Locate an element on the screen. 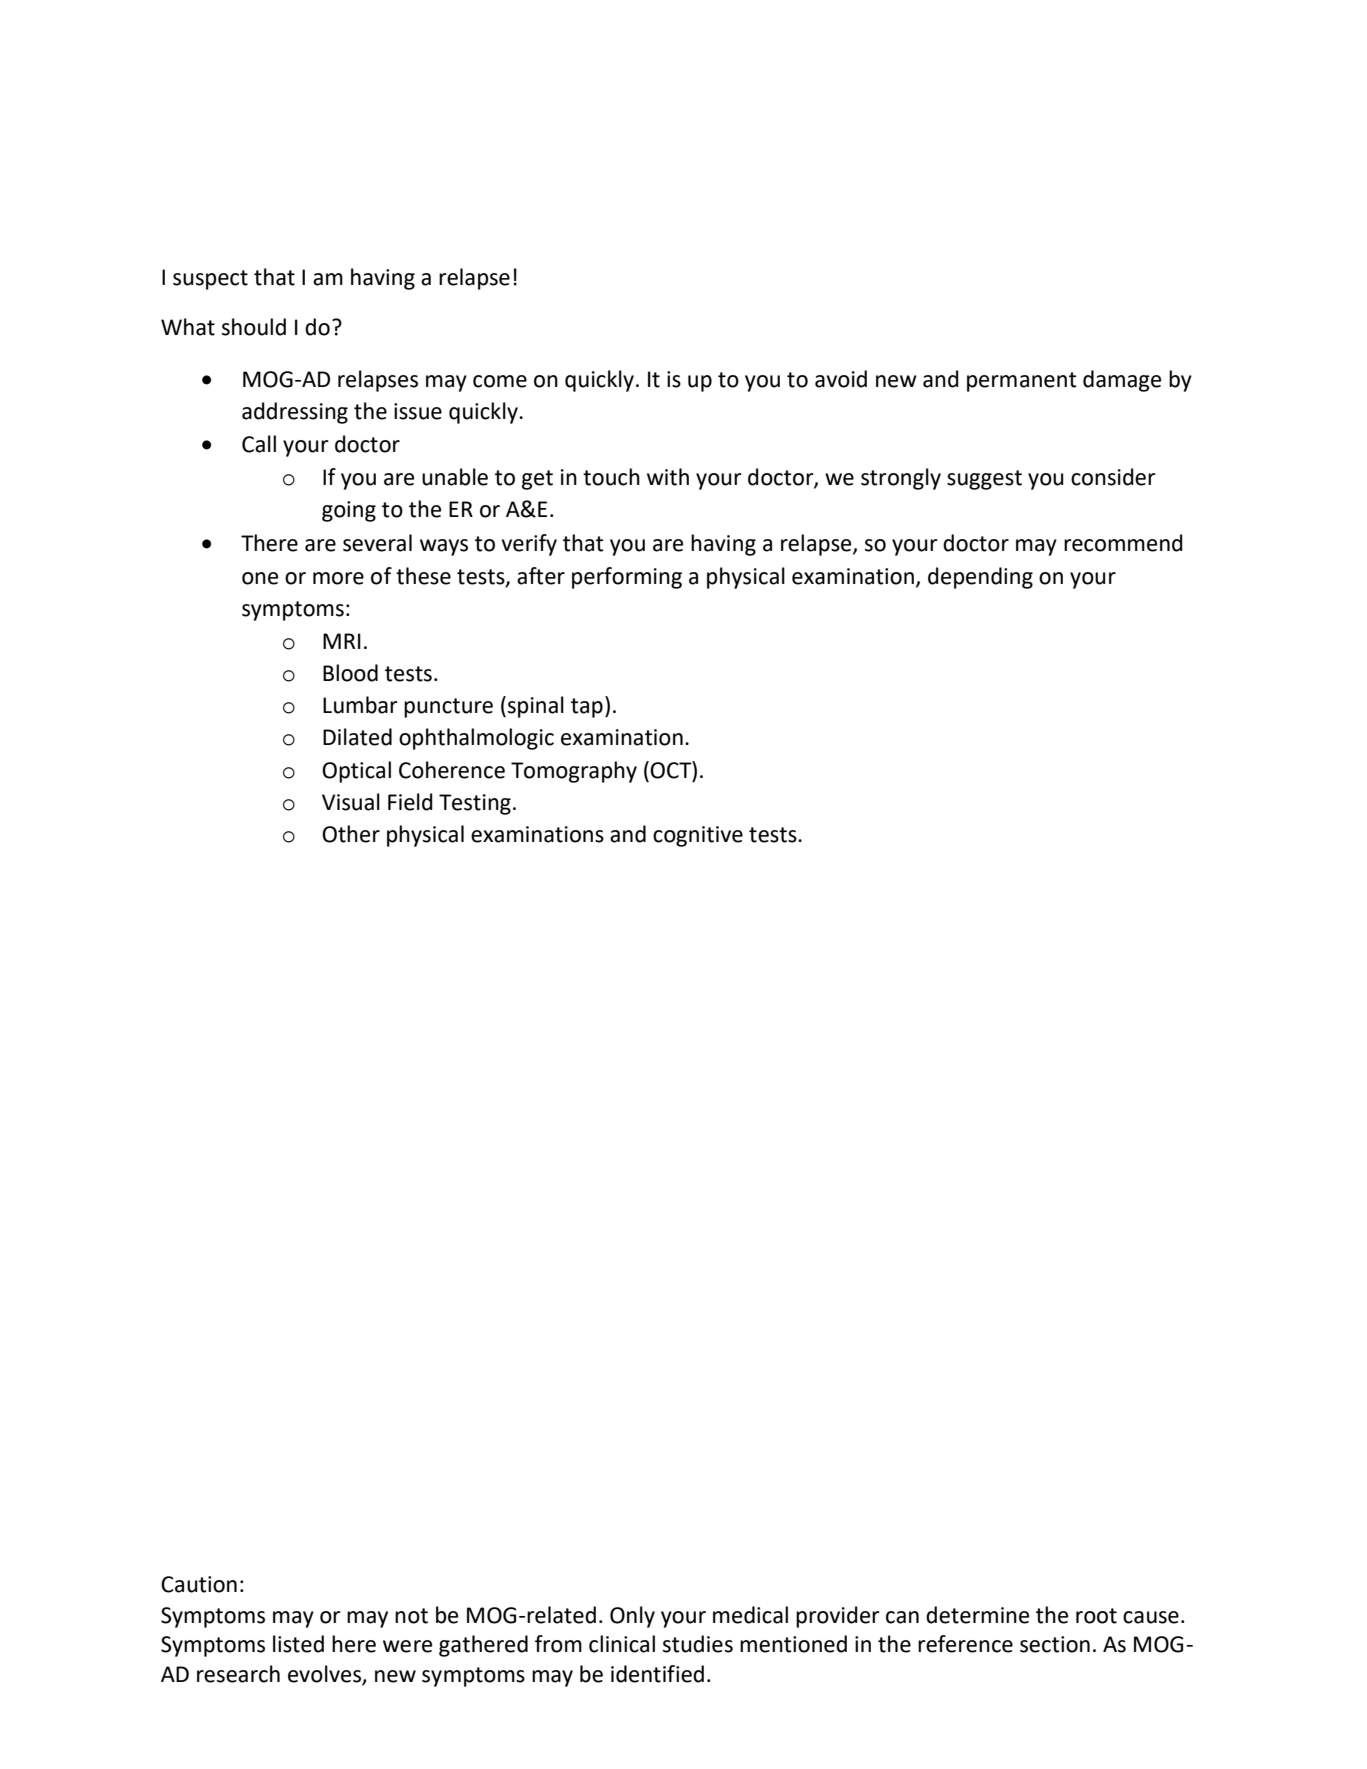 This screenshot has width=1367, height=1769. depending is located at coordinates (980, 578).
